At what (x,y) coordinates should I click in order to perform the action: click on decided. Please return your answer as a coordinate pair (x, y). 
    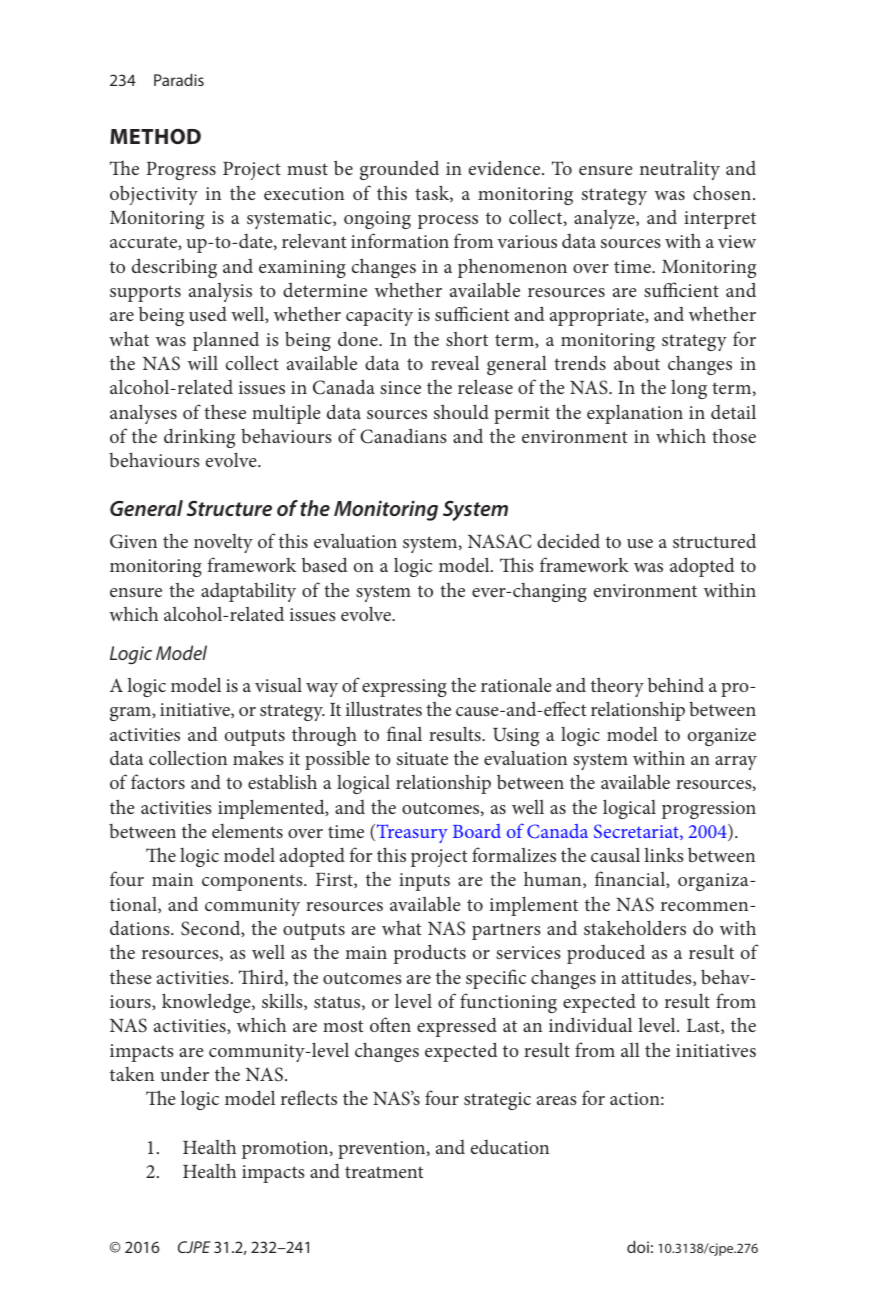
    Looking at the image, I should click on (568, 540).
